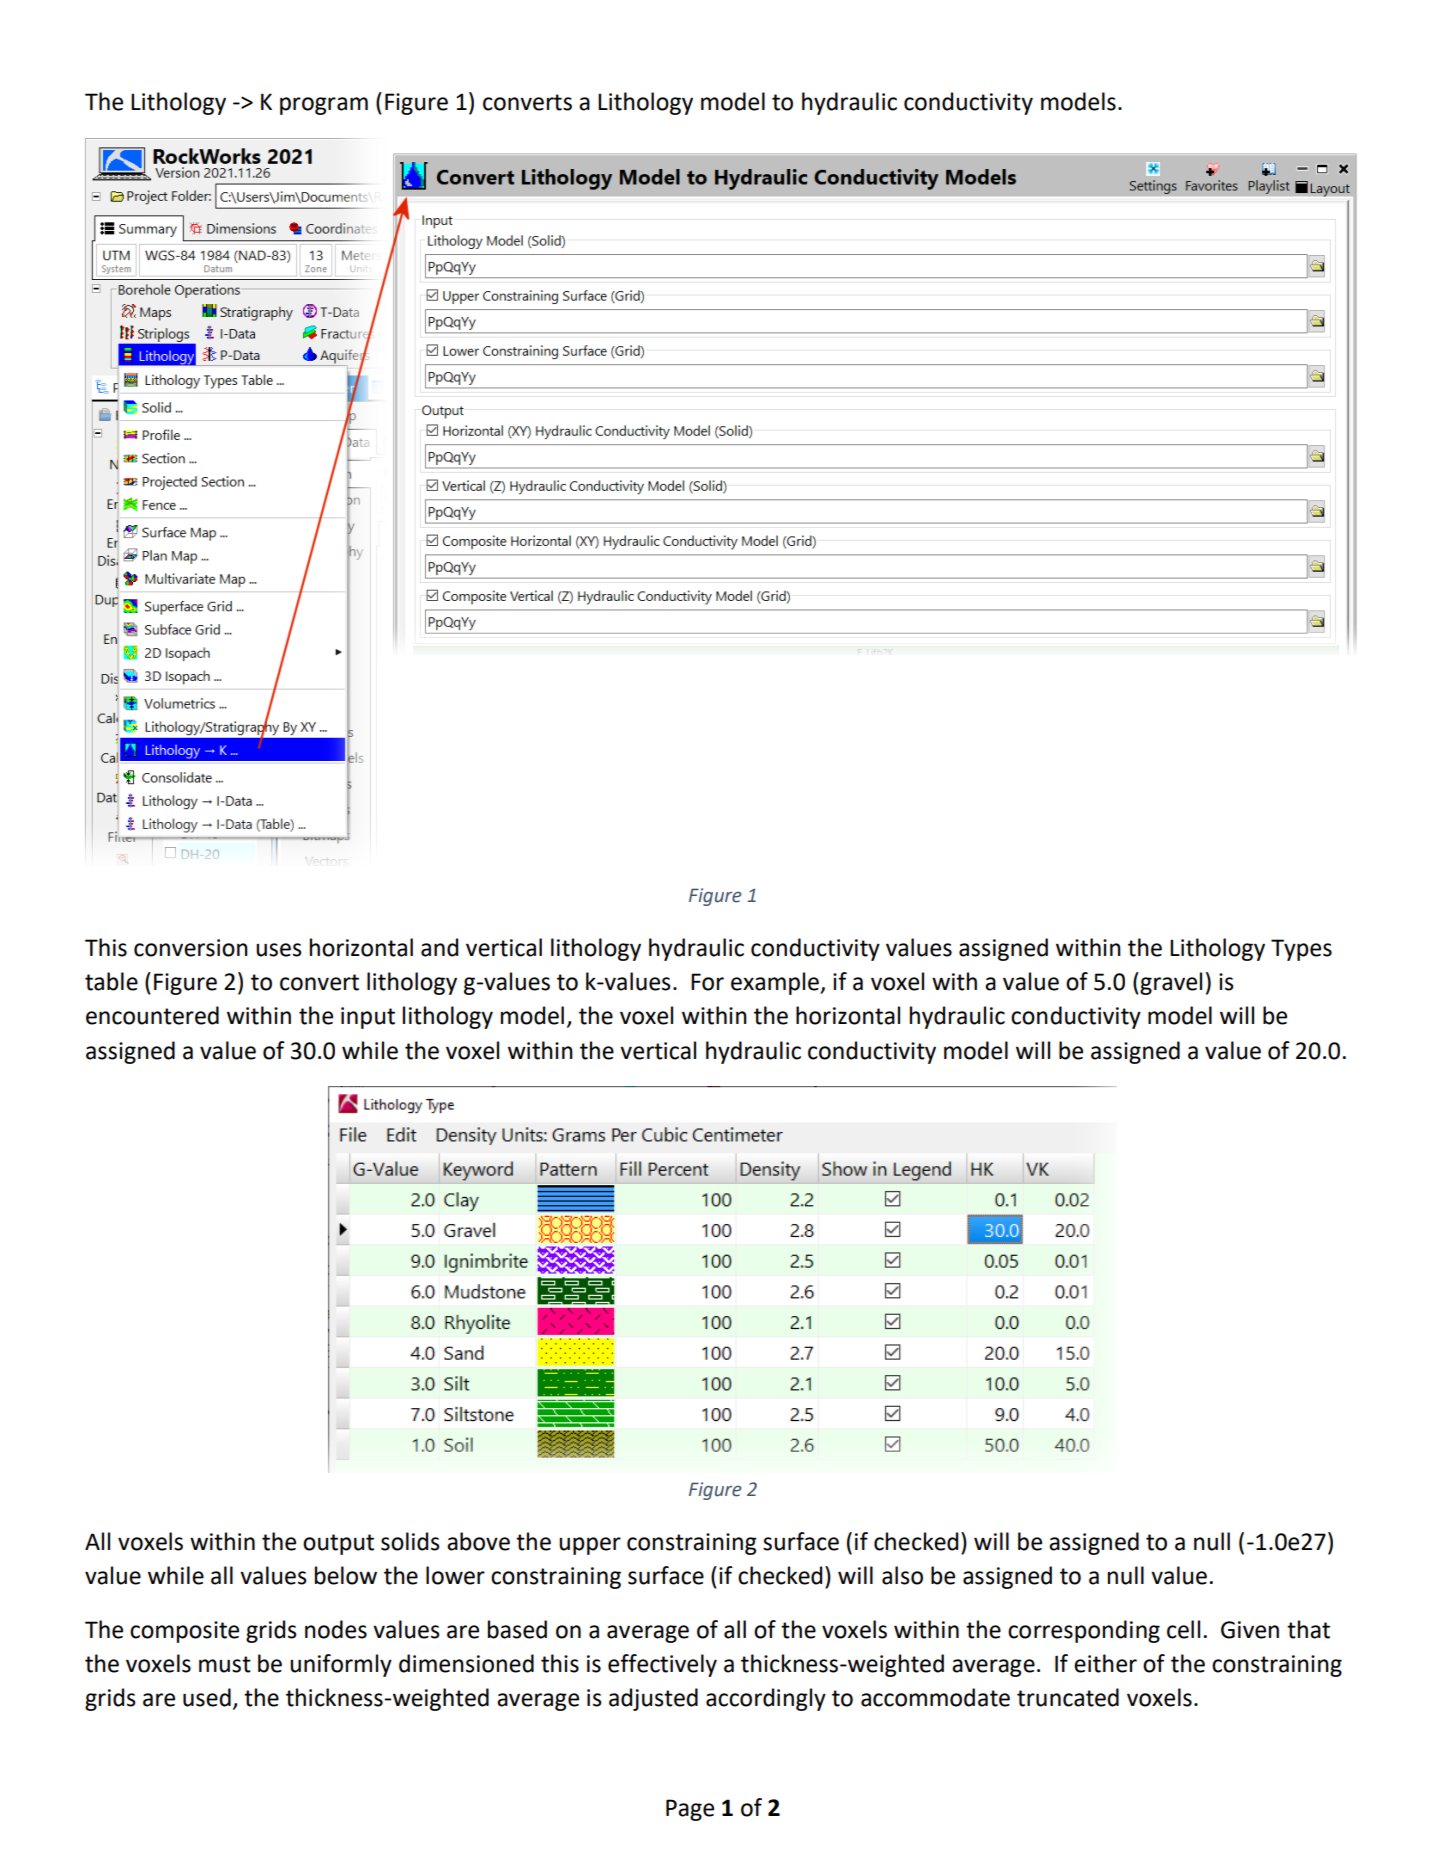 Image resolution: width=1446 pixels, height=1871 pixels. What do you see at coordinates (368, 1018) in the document?
I see `input` at bounding box center [368, 1018].
